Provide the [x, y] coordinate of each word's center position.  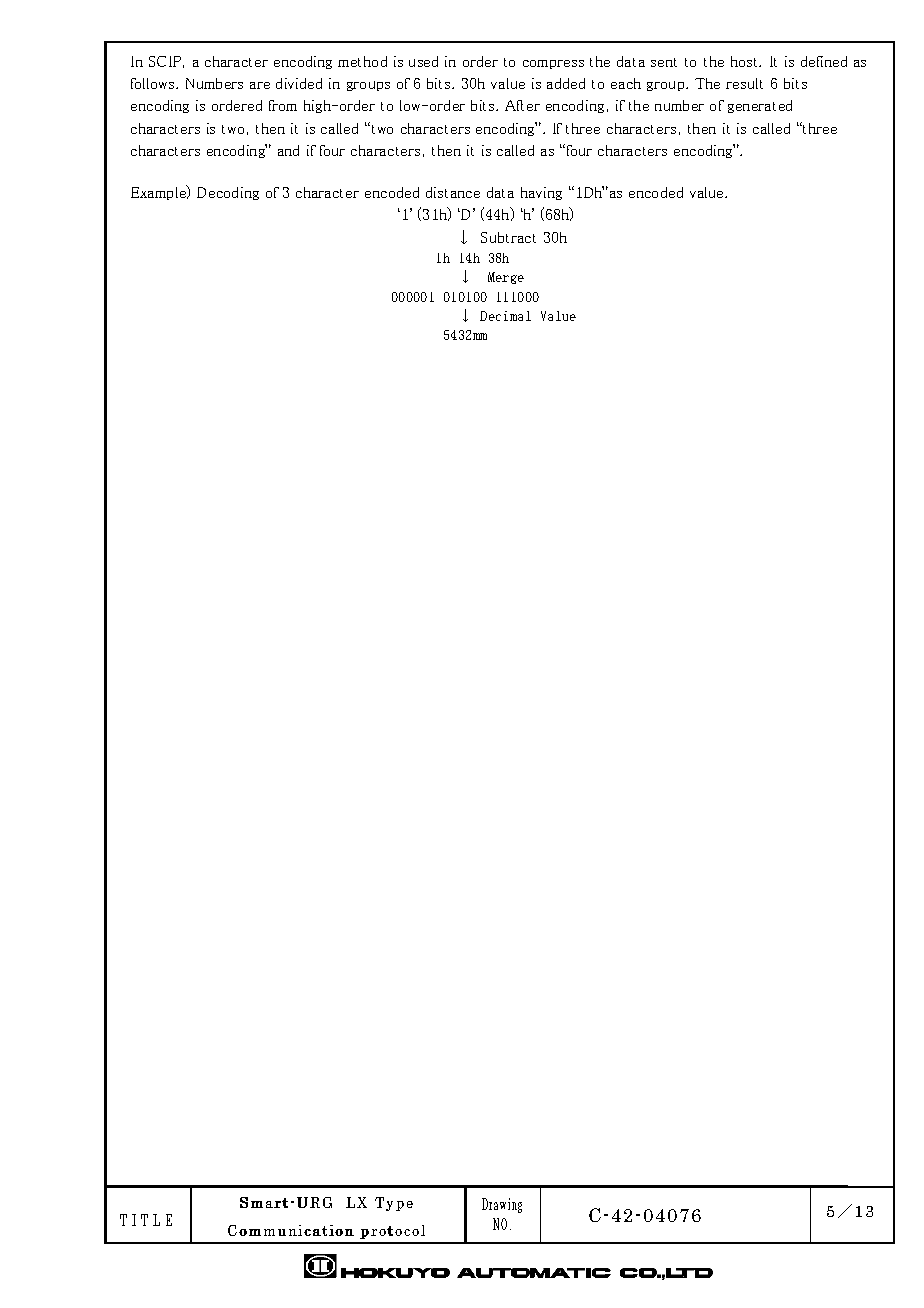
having [541, 193]
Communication [291, 1230]
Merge [506, 278]
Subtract [508, 237]
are [260, 85]
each [626, 83]
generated [760, 106]
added [566, 83]
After [522, 105]
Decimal [505, 316]
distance [453, 192]
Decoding [228, 193]
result [744, 83]
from [283, 105]
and [288, 150]
